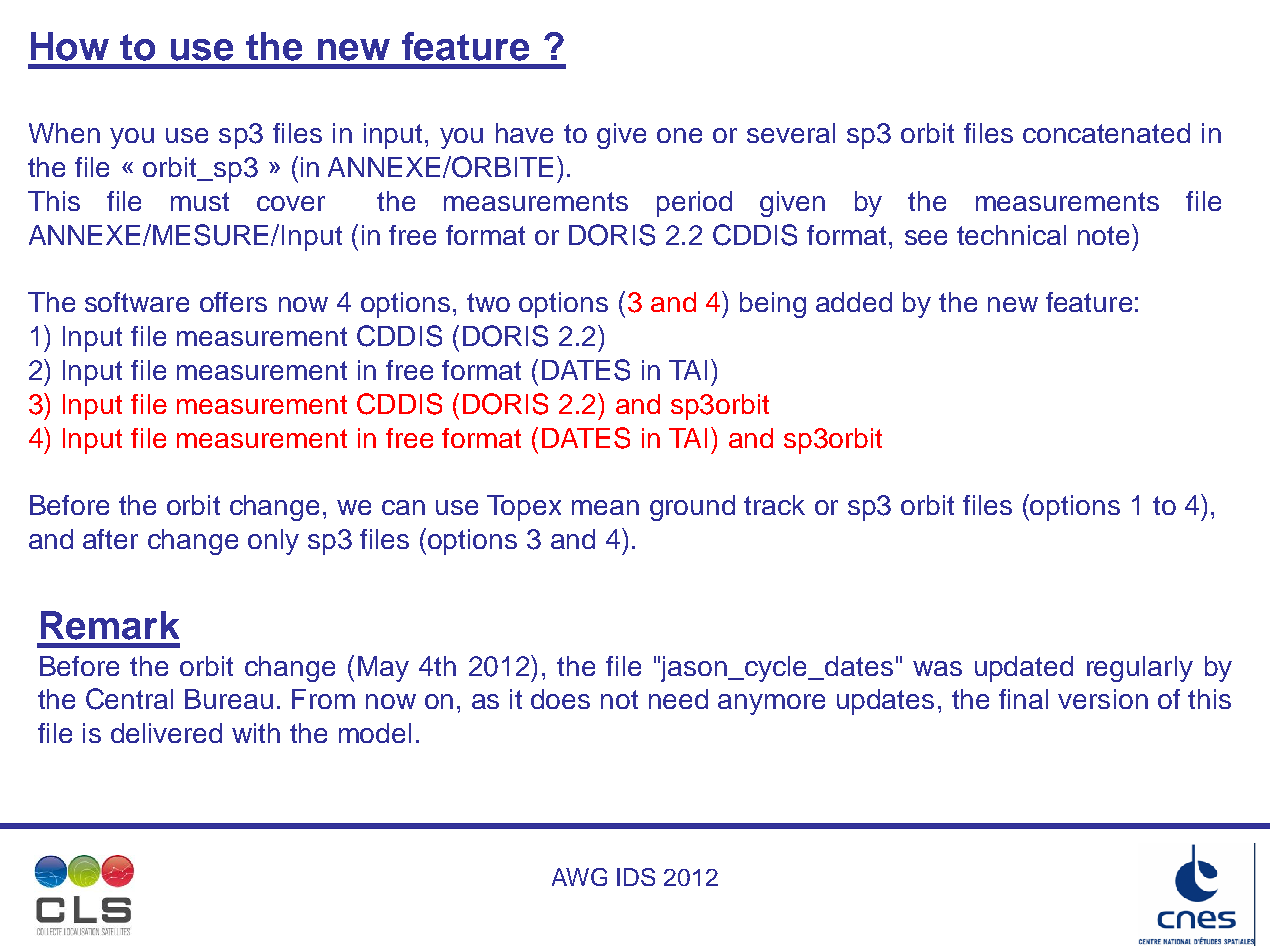  I want to click on concatenated, so click(1106, 133).
